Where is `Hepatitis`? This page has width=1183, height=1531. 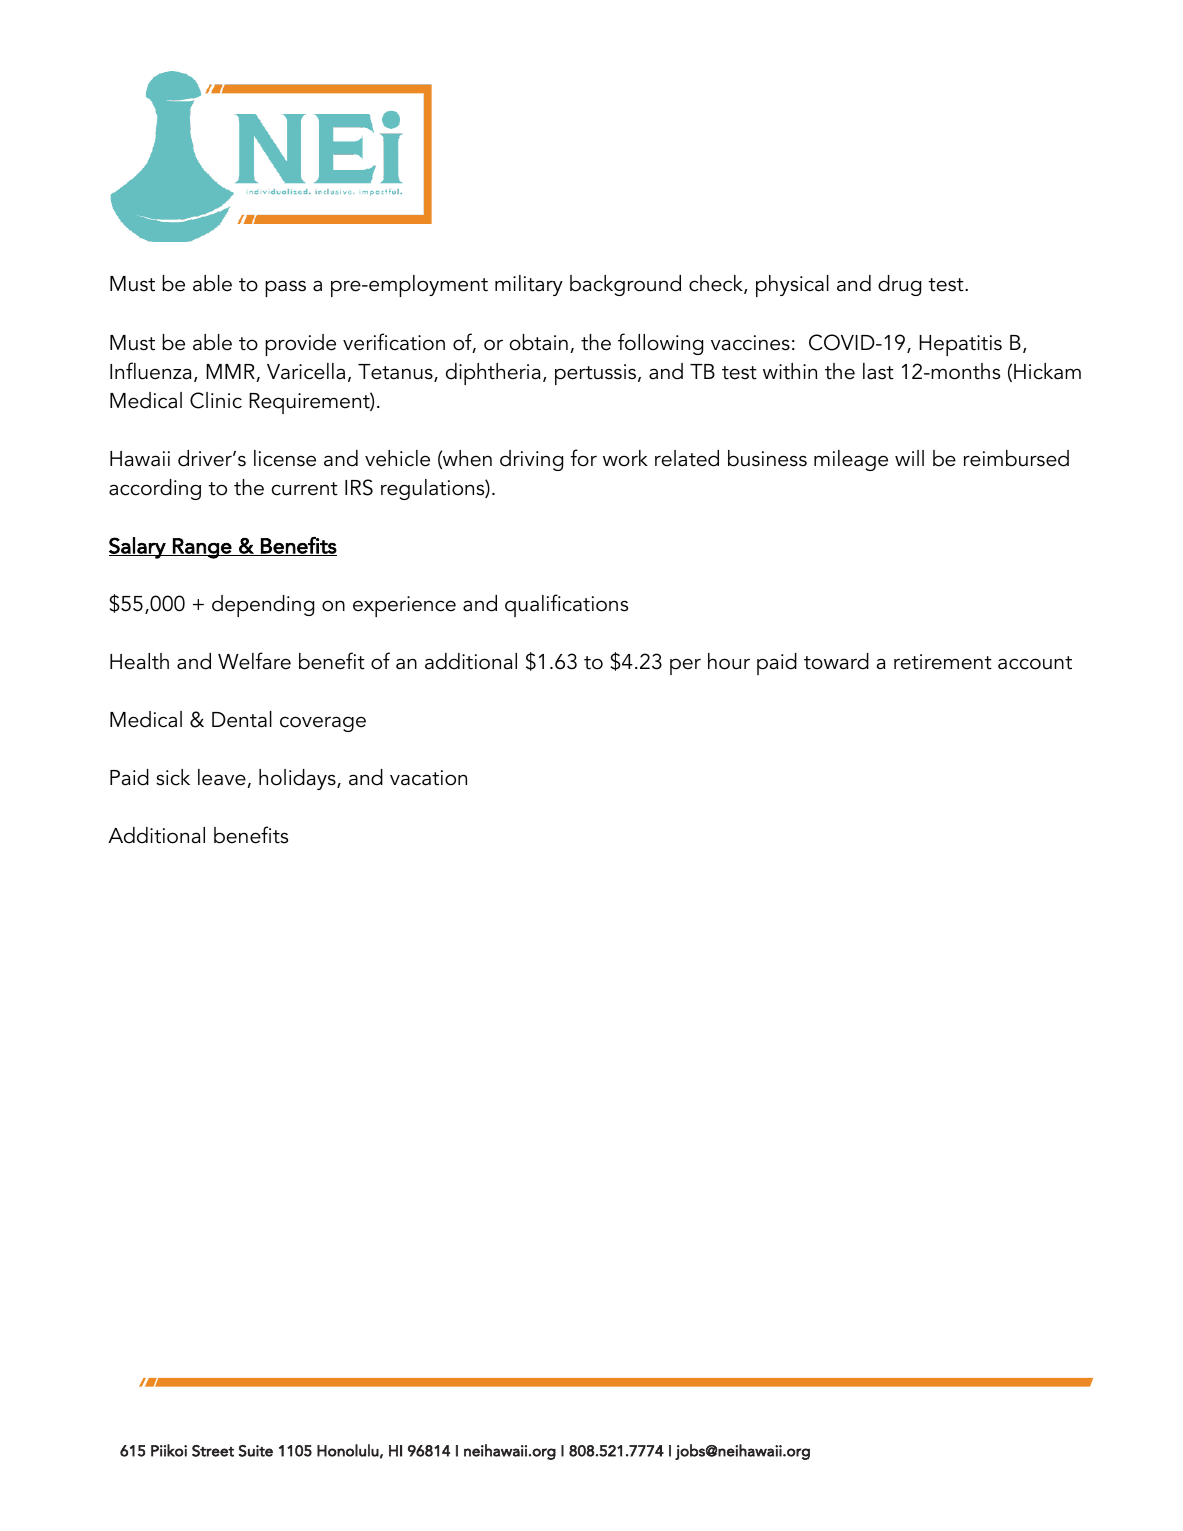
Hepatitis is located at coordinates (960, 345).
